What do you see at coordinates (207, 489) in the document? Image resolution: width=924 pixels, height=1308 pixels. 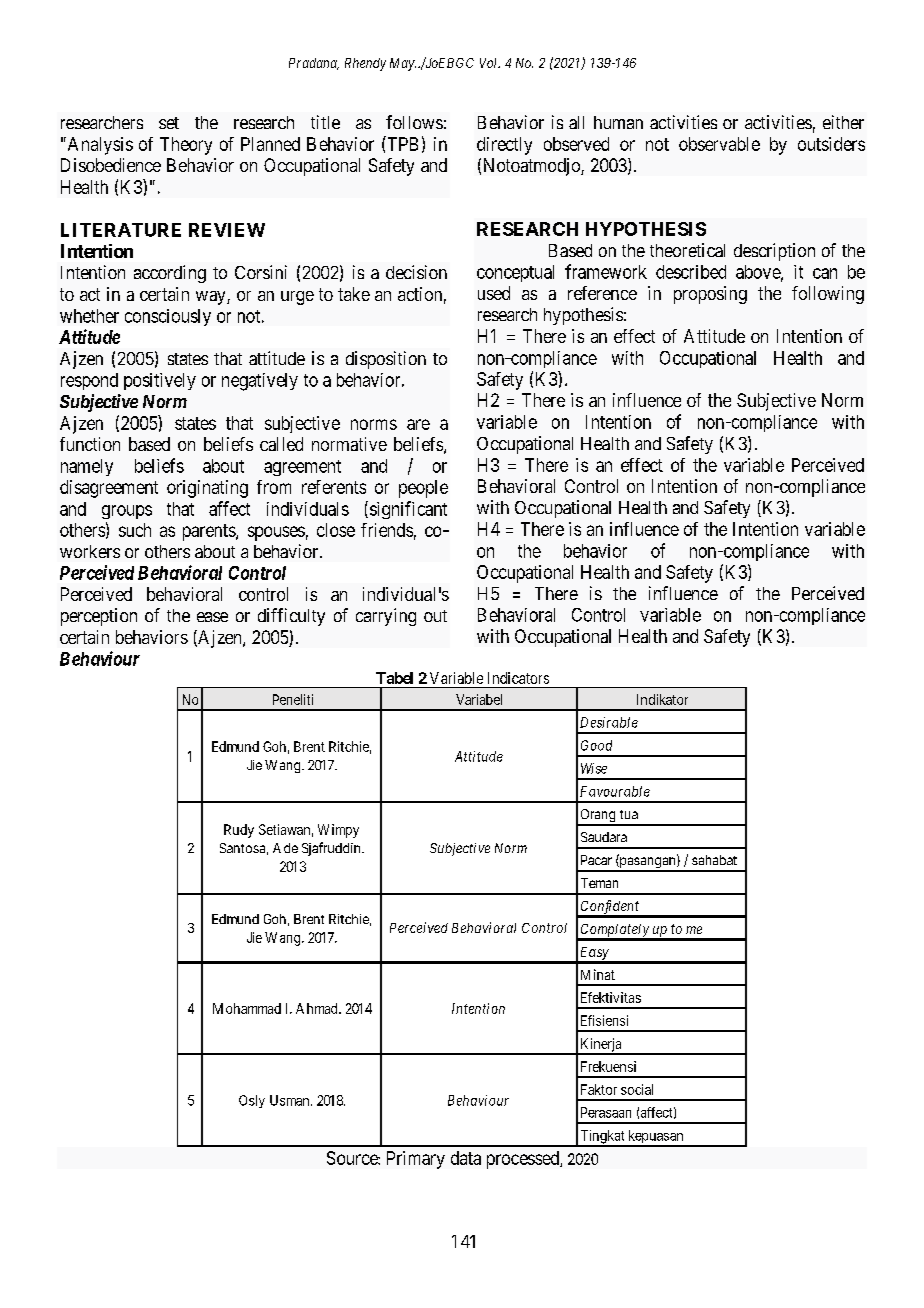 I see `originating` at bounding box center [207, 489].
